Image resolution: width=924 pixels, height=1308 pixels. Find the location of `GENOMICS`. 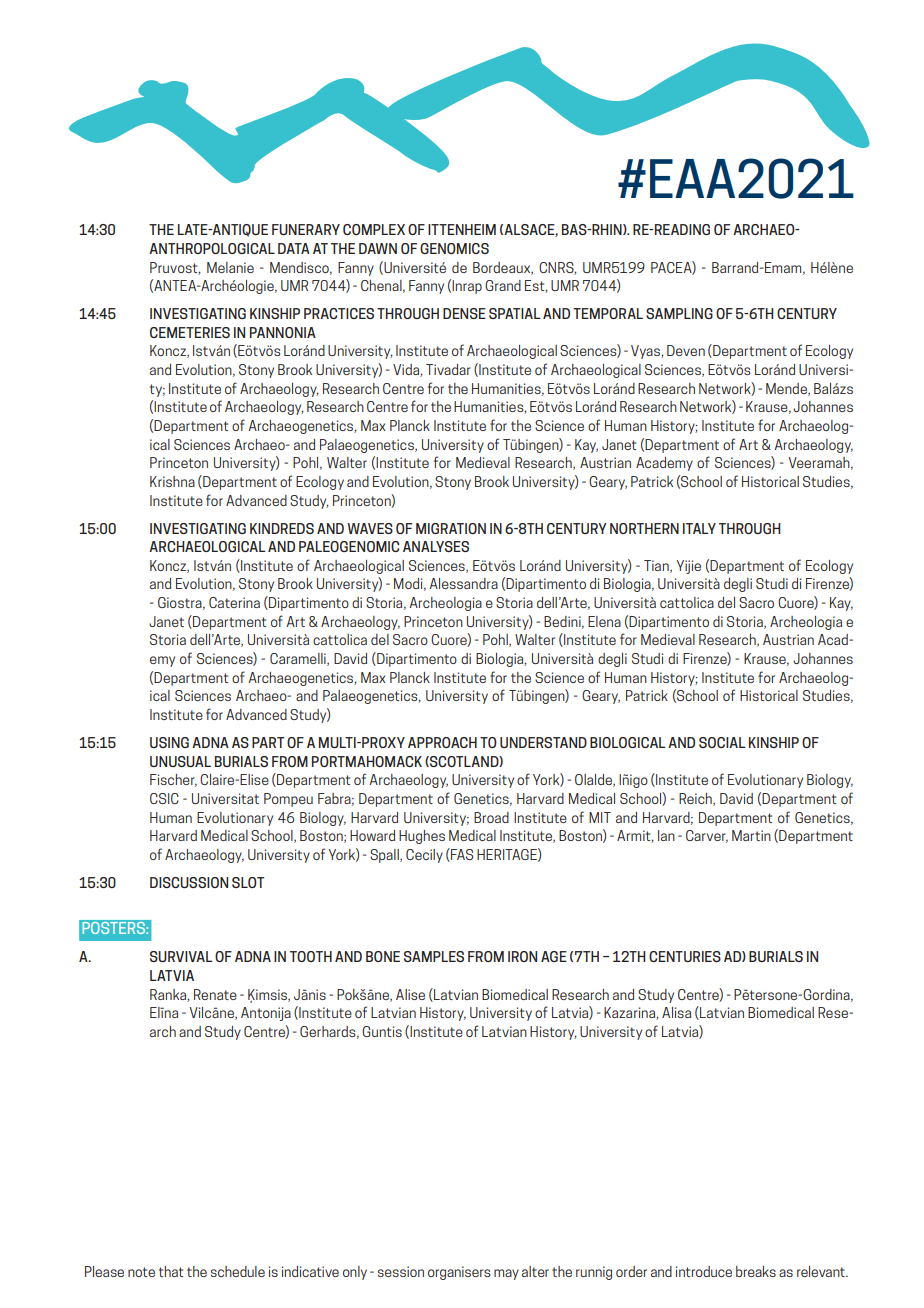

GENOMICS is located at coordinates (454, 248).
